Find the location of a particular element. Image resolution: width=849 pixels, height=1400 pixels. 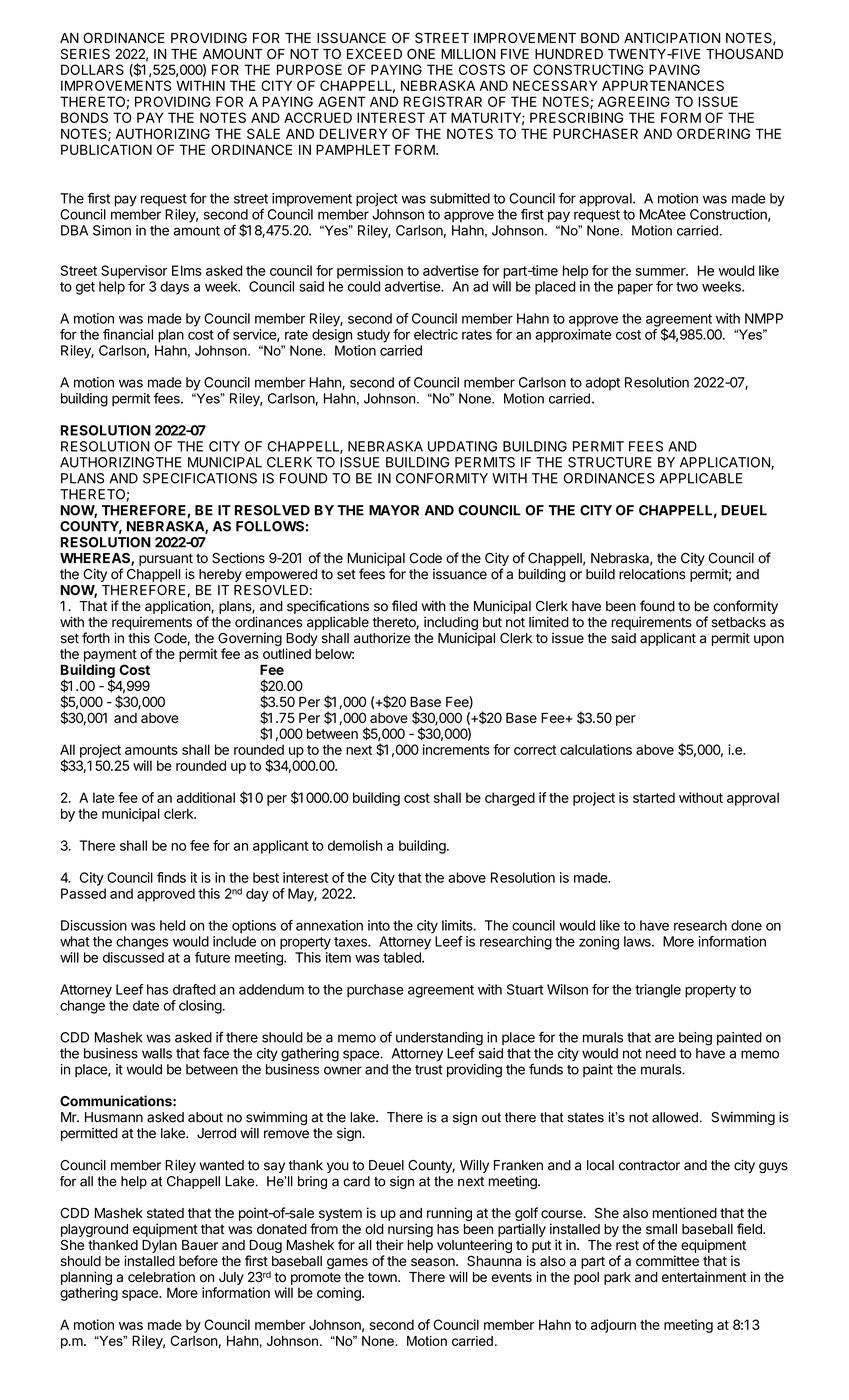

payment is located at coordinates (110, 655).
